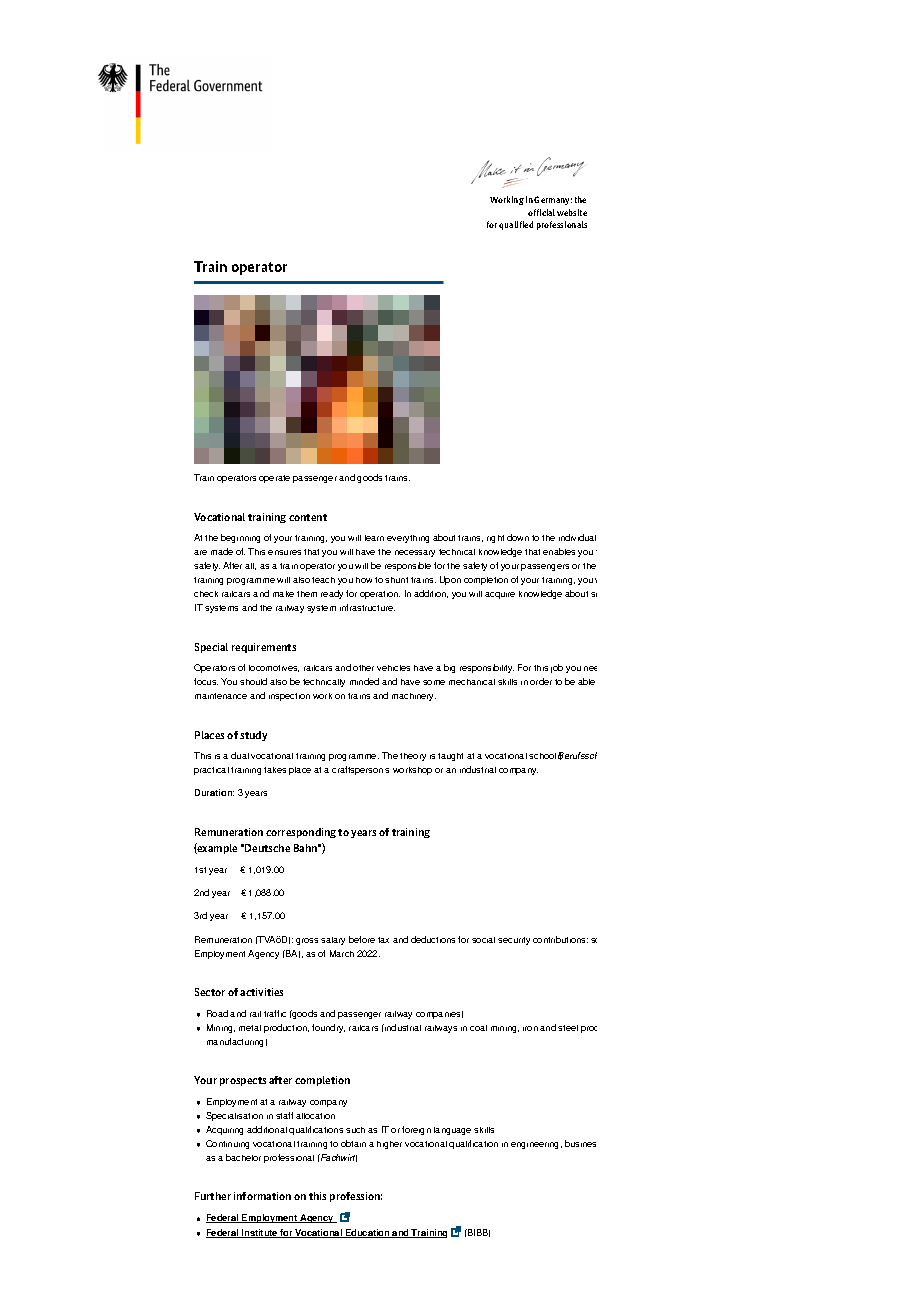 This page has width=924, height=1308. What do you see at coordinates (374, 538) in the page?
I see `learn` at bounding box center [374, 538].
